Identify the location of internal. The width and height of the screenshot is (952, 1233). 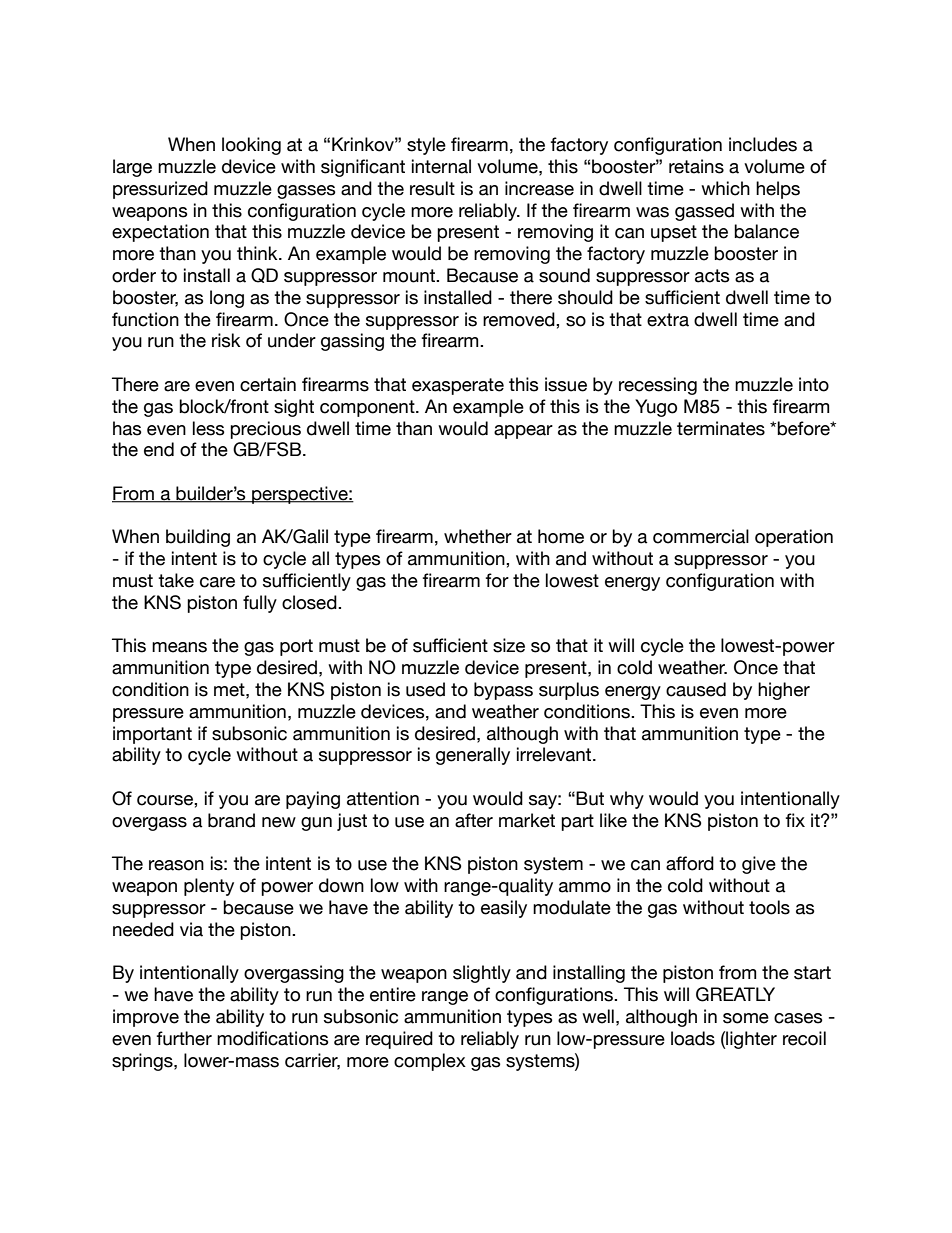
(441, 166).
